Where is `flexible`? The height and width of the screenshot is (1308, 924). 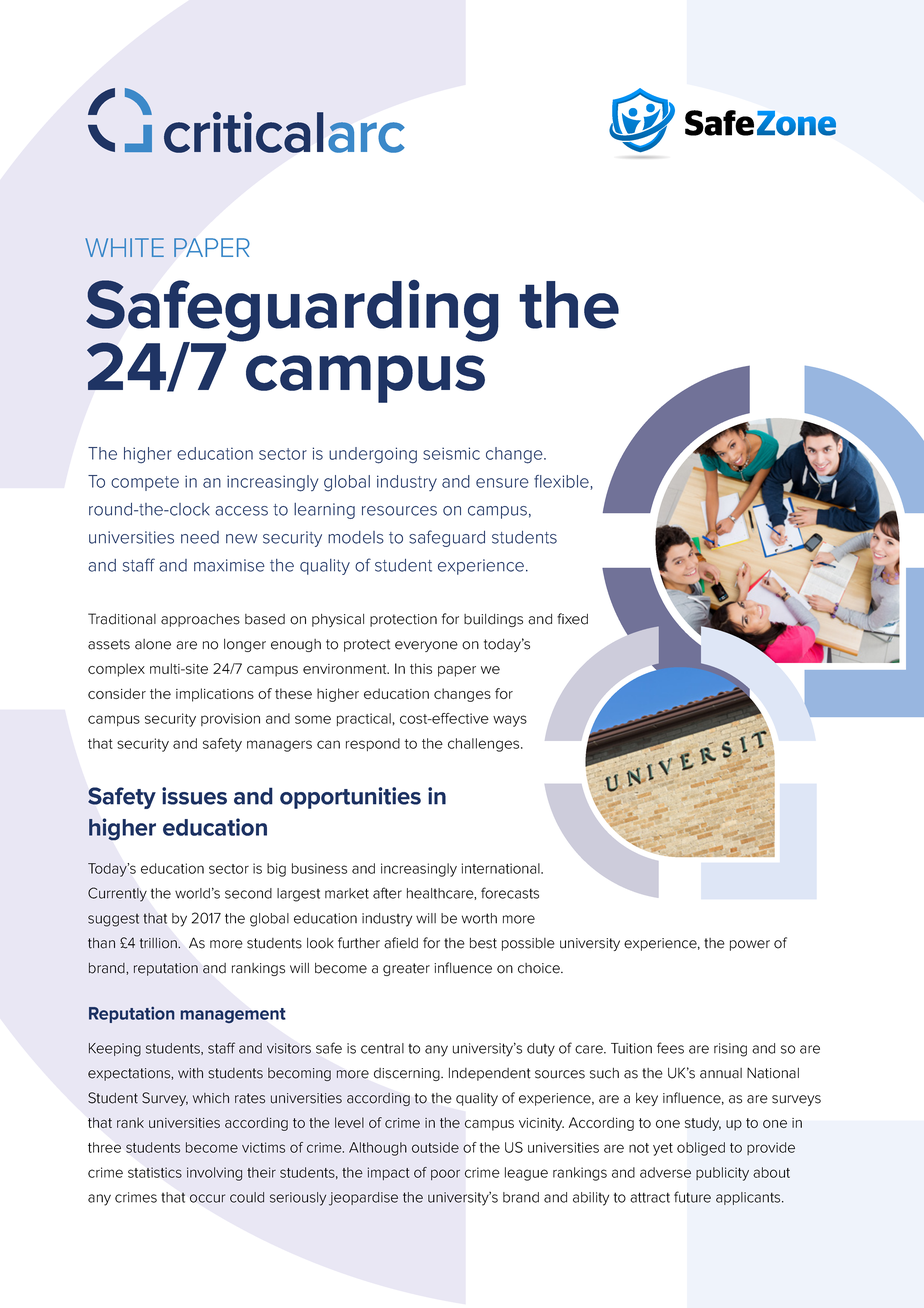
flexible is located at coordinates (562, 482).
